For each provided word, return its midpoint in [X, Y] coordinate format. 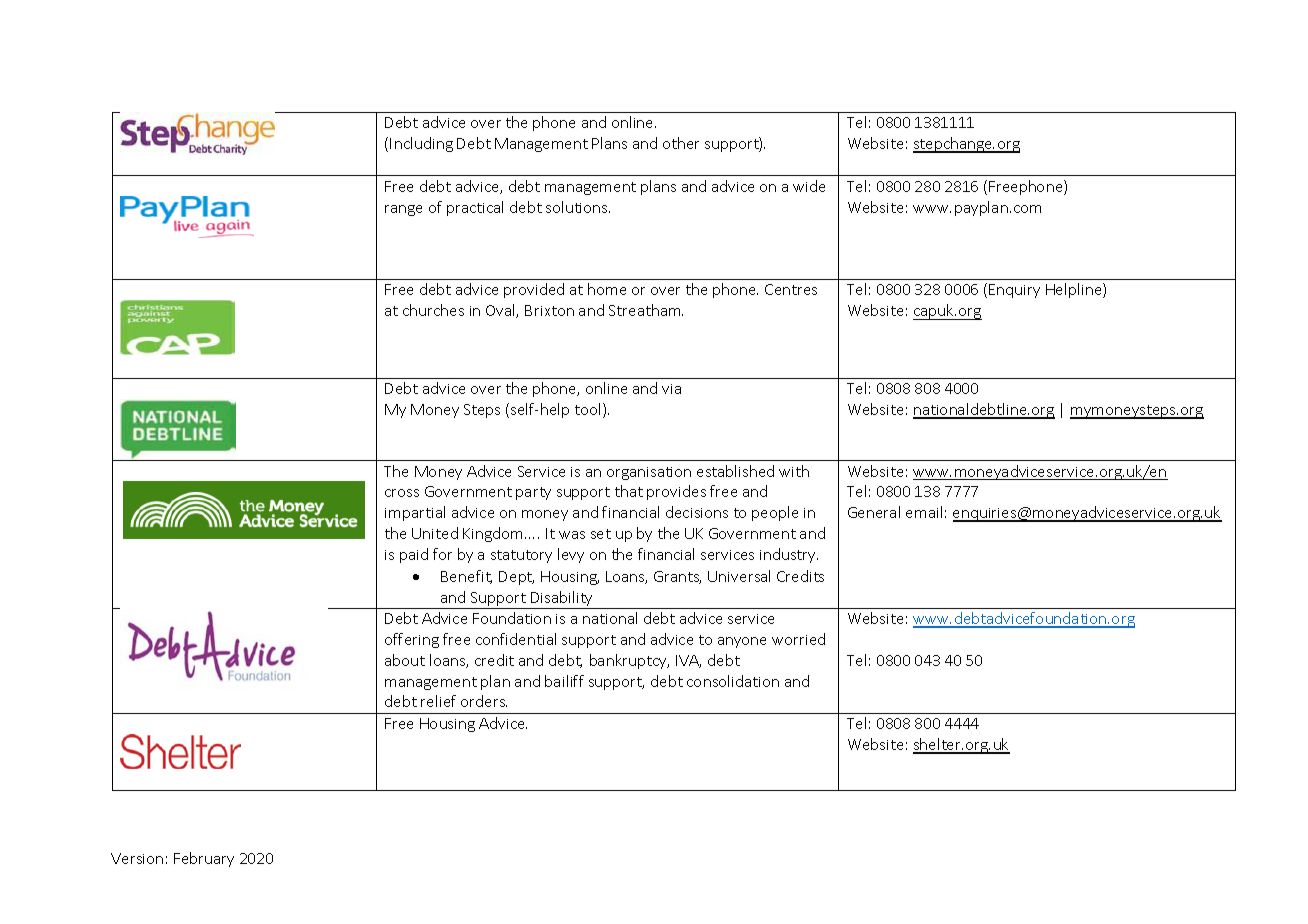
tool [587, 409]
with [794, 471]
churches [433, 310]
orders [484, 701]
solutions [578, 207]
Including [421, 144]
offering [412, 640]
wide [809, 186]
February [204, 859]
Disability [562, 600]
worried [798, 639]
